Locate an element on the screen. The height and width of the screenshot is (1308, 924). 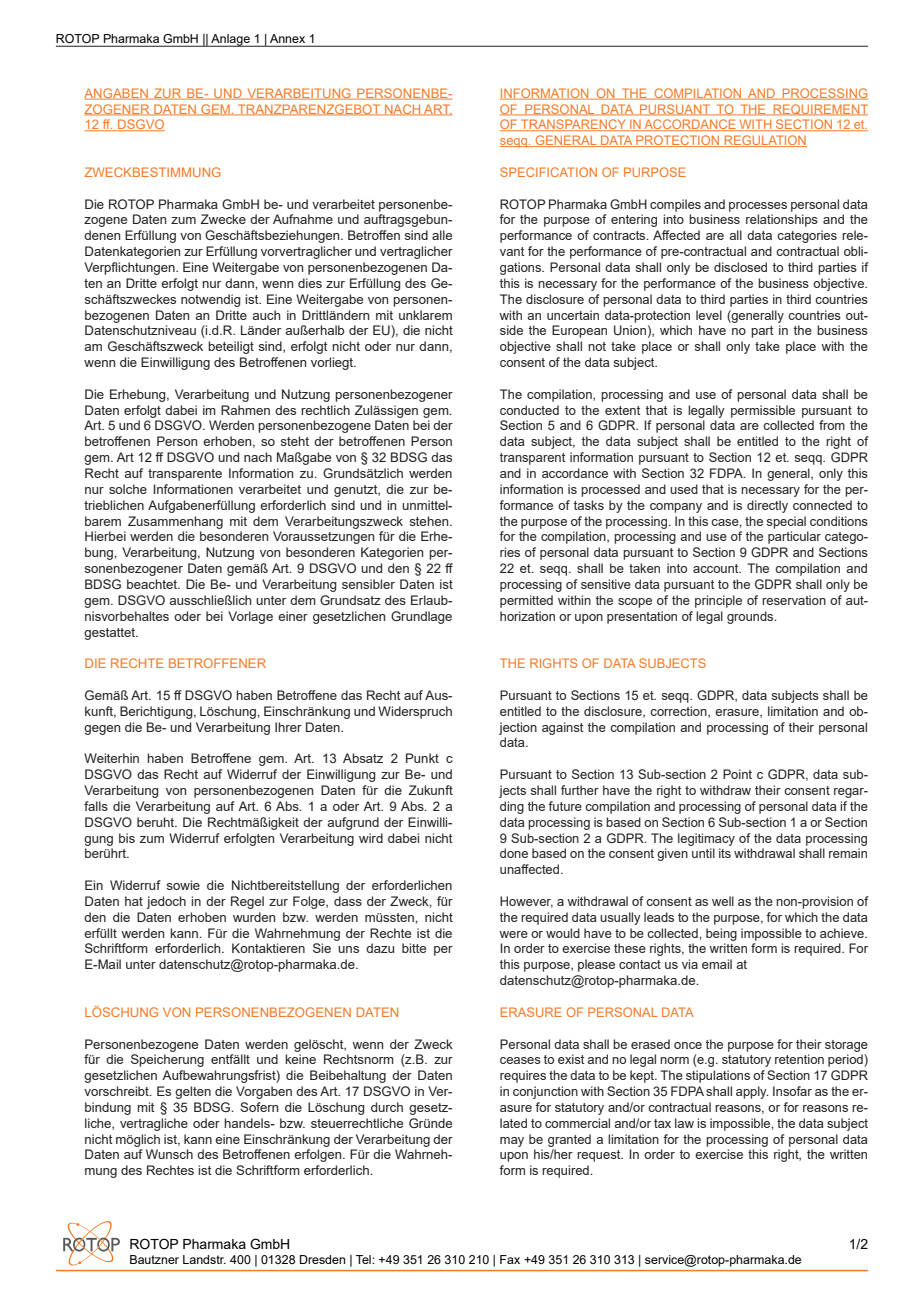
Fax is located at coordinates (510, 1259).
